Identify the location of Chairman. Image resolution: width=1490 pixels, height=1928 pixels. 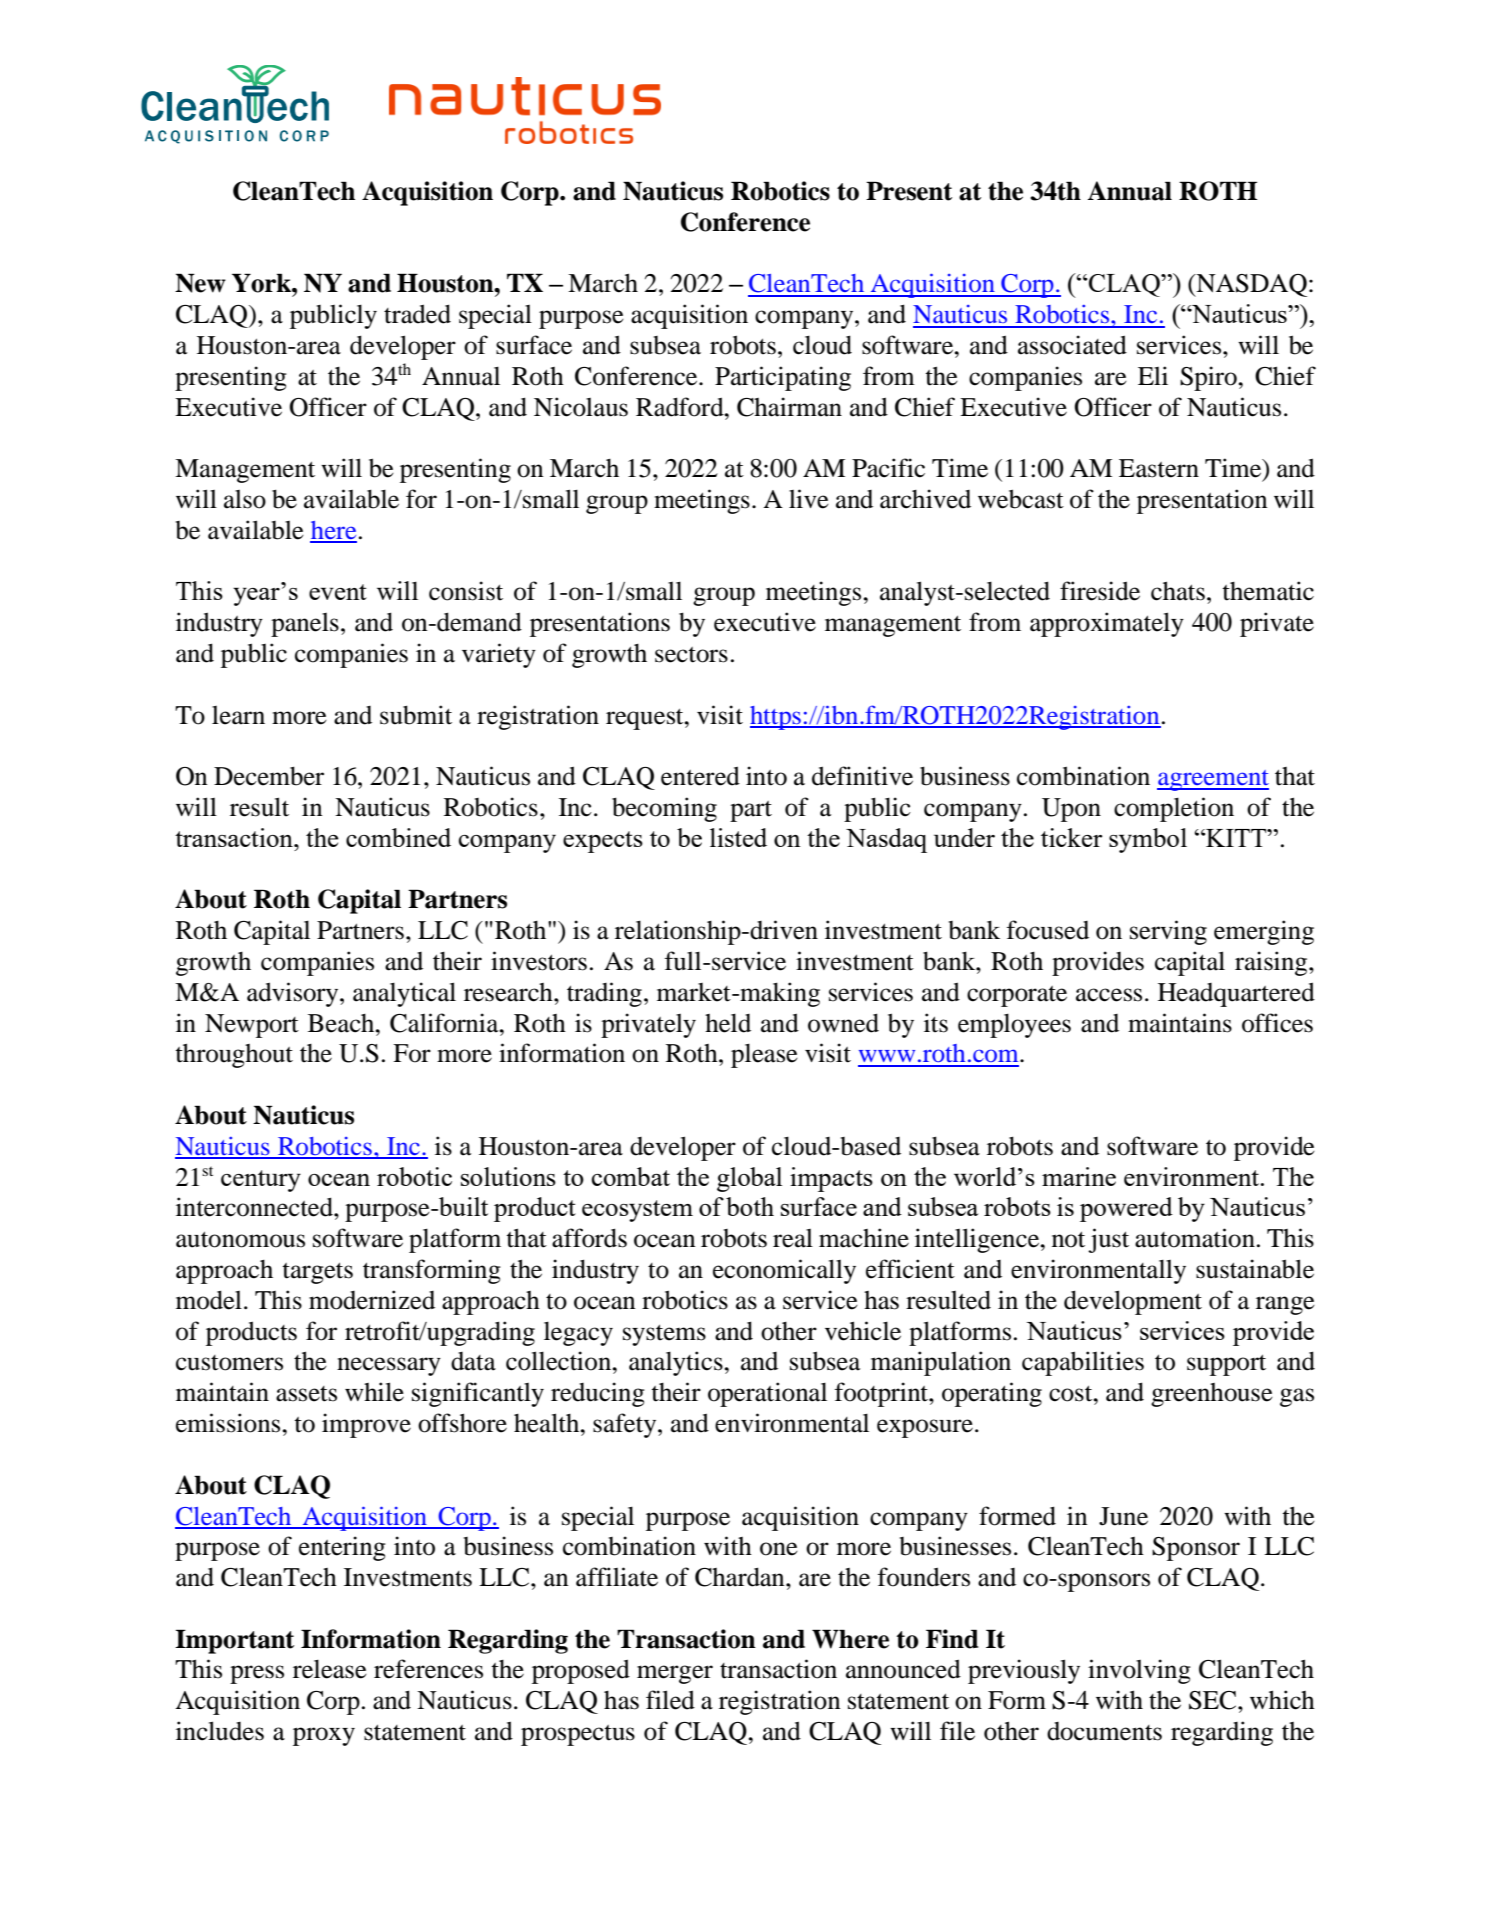
(789, 407).
